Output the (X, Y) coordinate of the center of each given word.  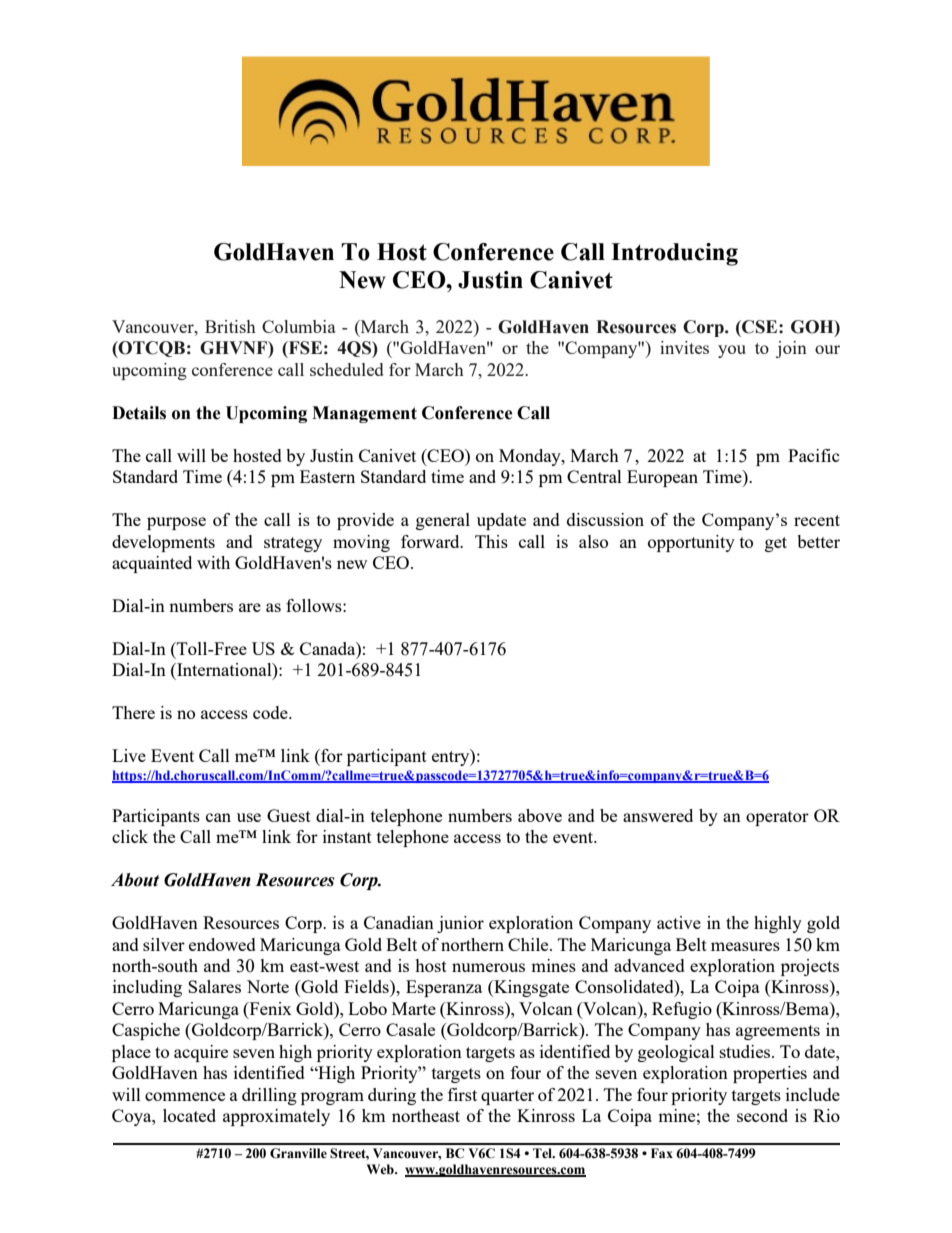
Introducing (674, 254)
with (213, 562)
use (249, 817)
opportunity (691, 543)
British (230, 326)
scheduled (346, 369)
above (540, 815)
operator (777, 818)
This (491, 541)
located (189, 1115)
